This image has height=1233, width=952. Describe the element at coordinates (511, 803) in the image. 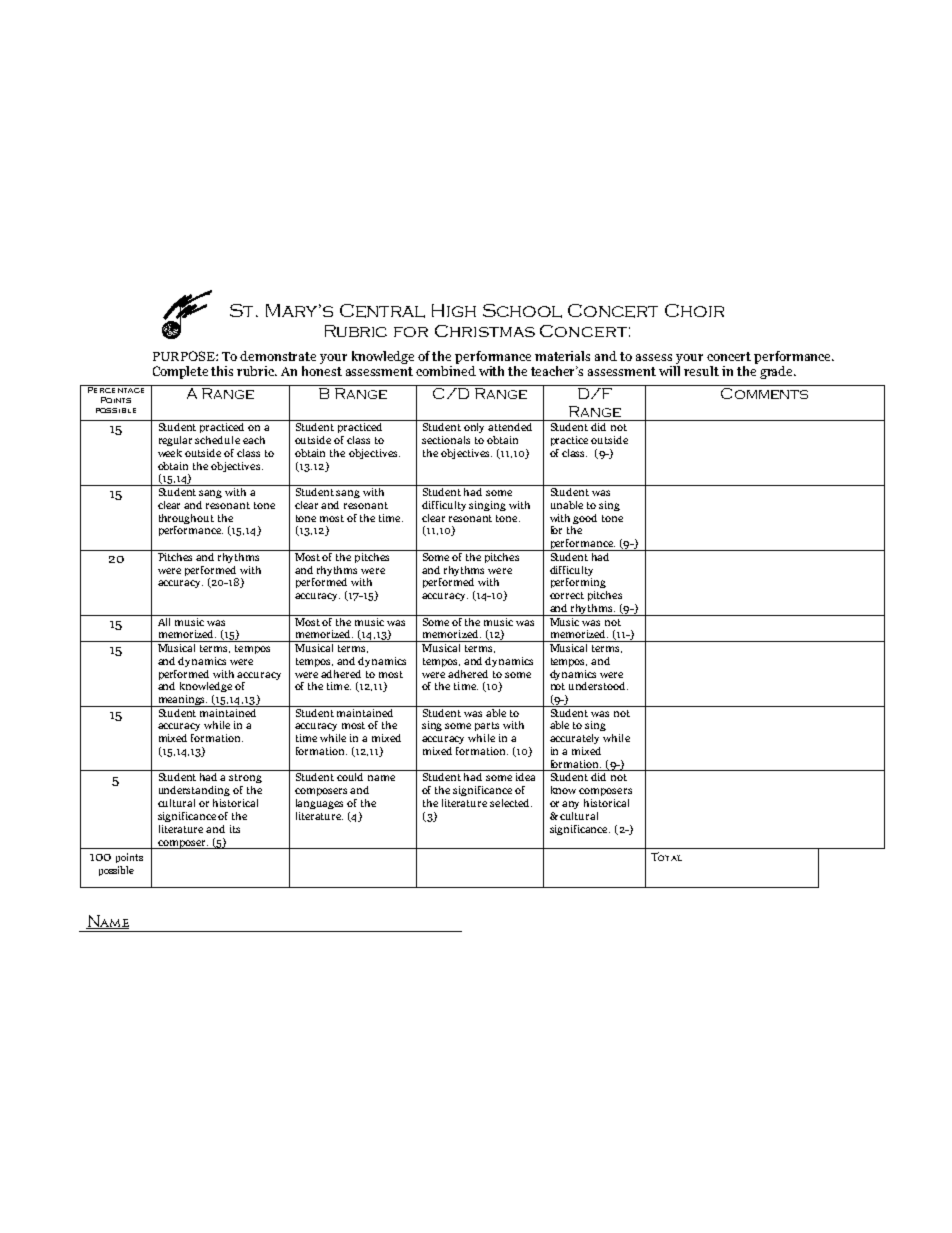

I see `selected` at that location.
